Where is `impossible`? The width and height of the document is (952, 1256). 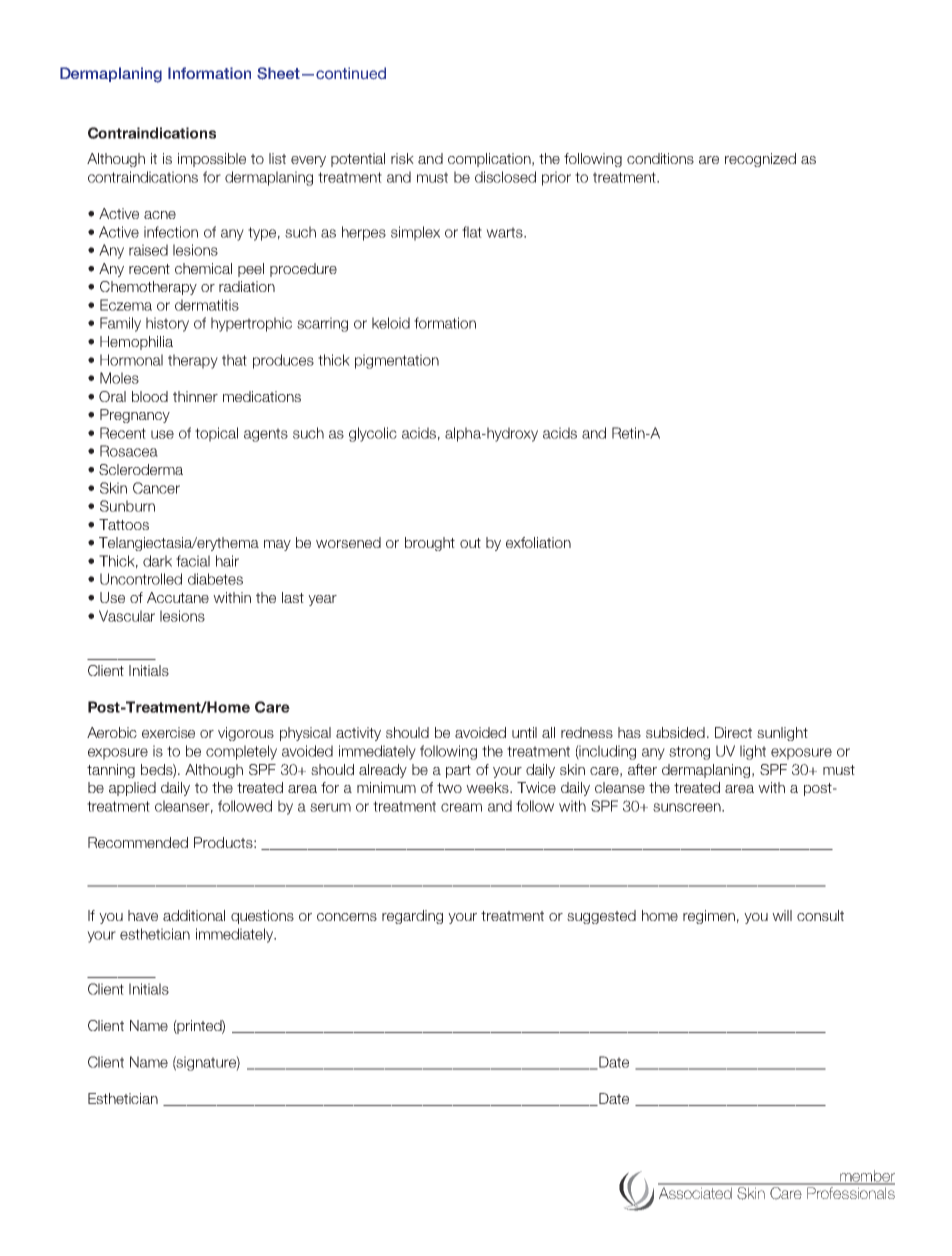
impossible is located at coordinates (212, 160).
